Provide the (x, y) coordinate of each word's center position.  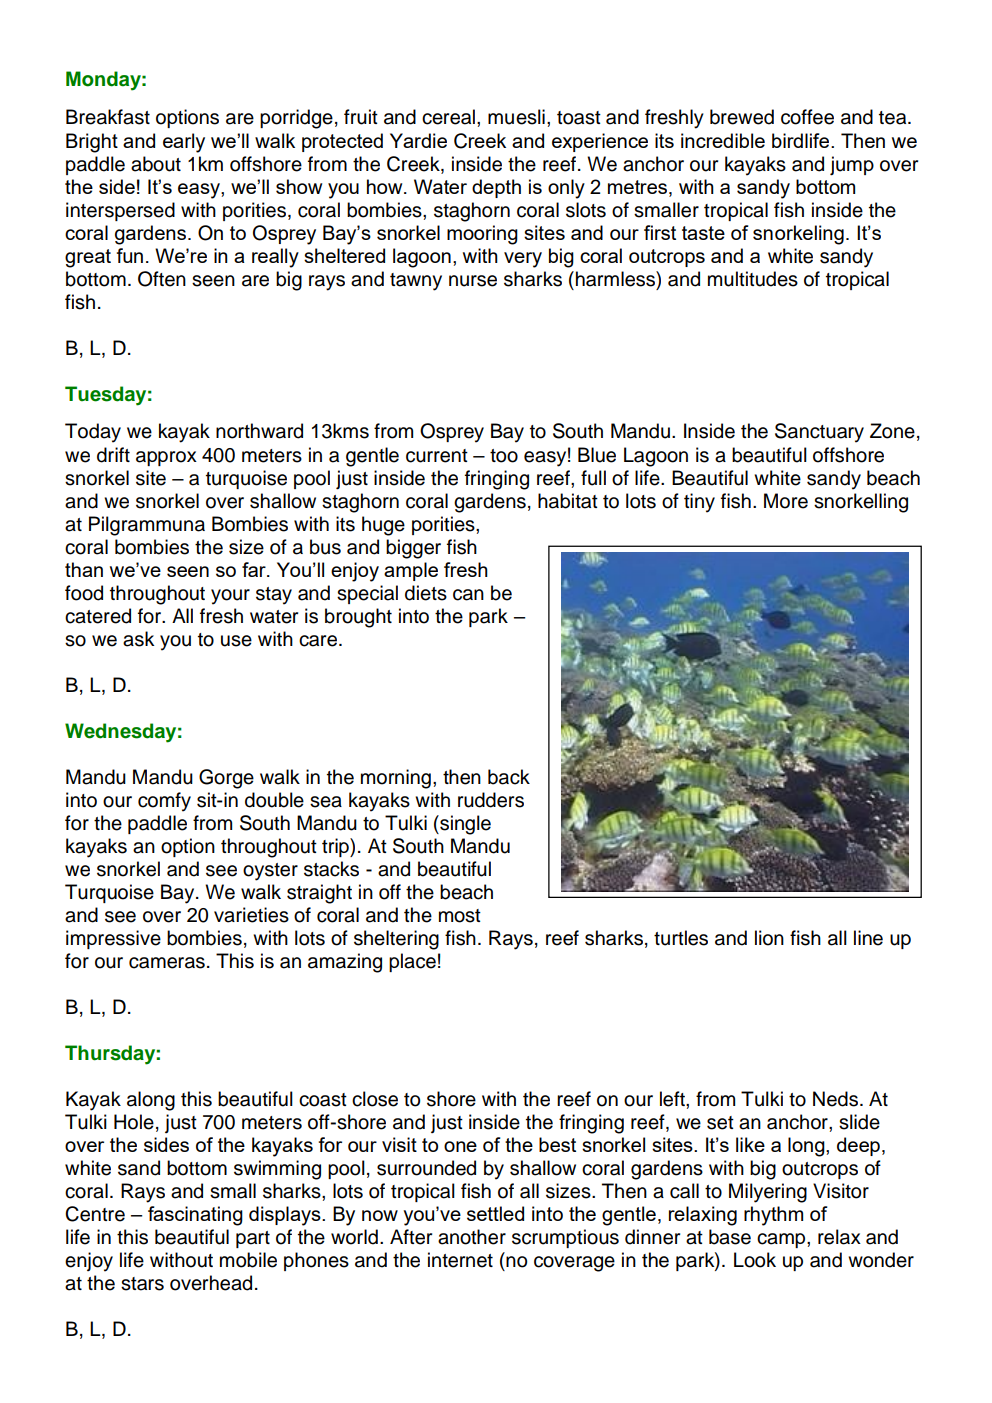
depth (496, 188)
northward (259, 431)
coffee (807, 117)
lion (769, 938)
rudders (491, 800)
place (412, 962)
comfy (164, 802)
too (504, 456)
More (786, 501)
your (230, 597)
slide (859, 1122)
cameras (167, 963)
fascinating (195, 1216)
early (184, 143)
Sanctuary (819, 433)
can (468, 595)
